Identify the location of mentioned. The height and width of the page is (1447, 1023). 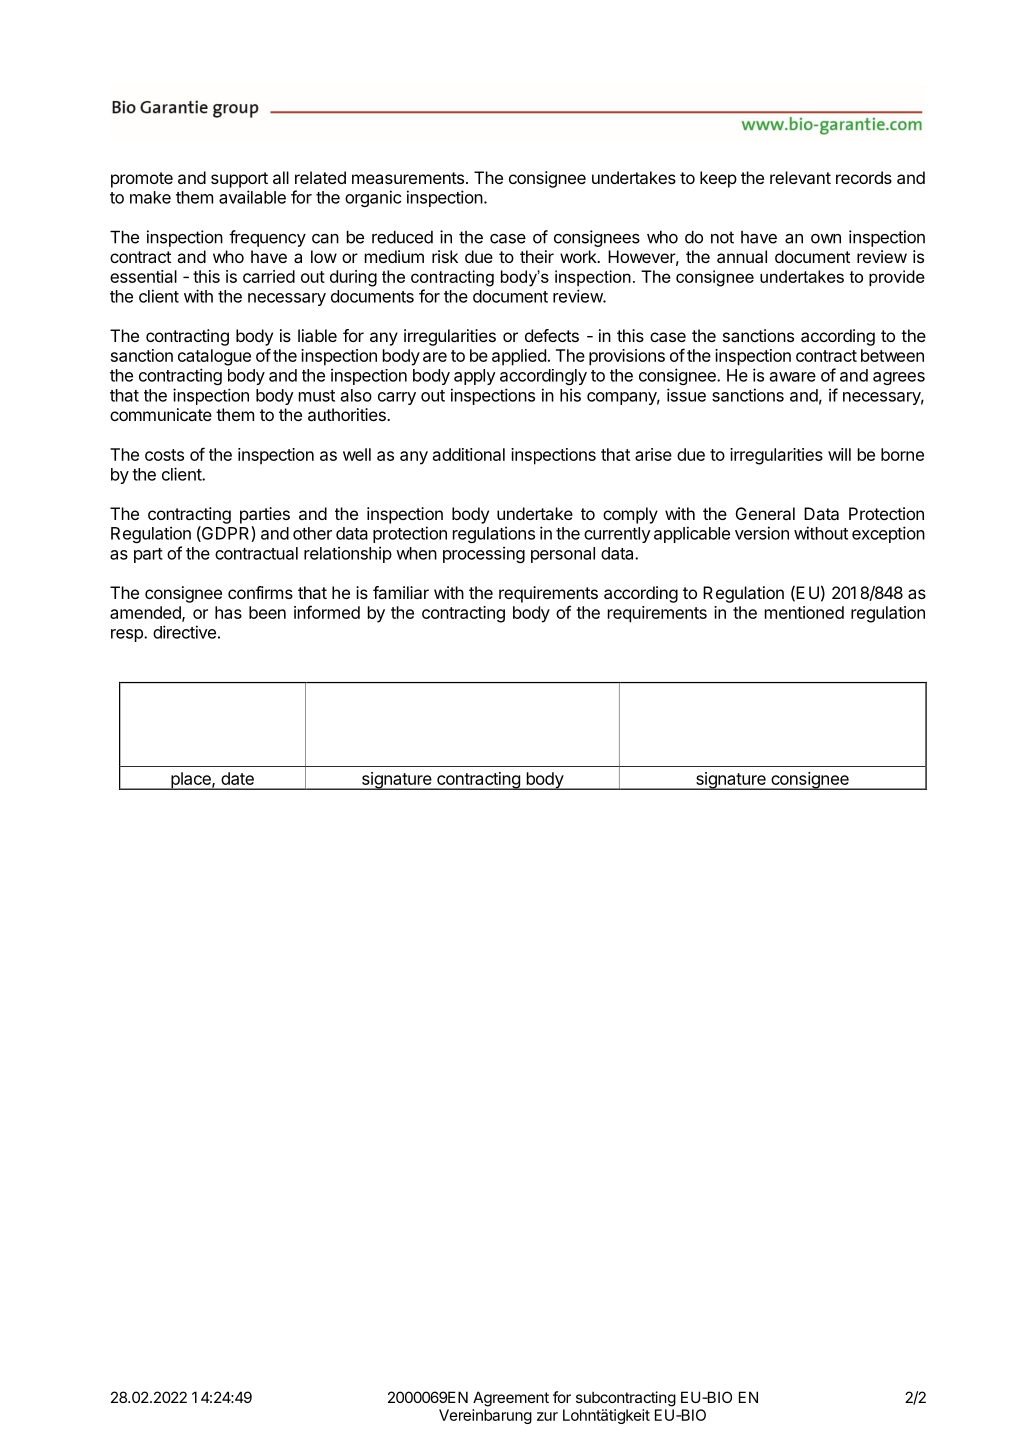
(804, 612).
